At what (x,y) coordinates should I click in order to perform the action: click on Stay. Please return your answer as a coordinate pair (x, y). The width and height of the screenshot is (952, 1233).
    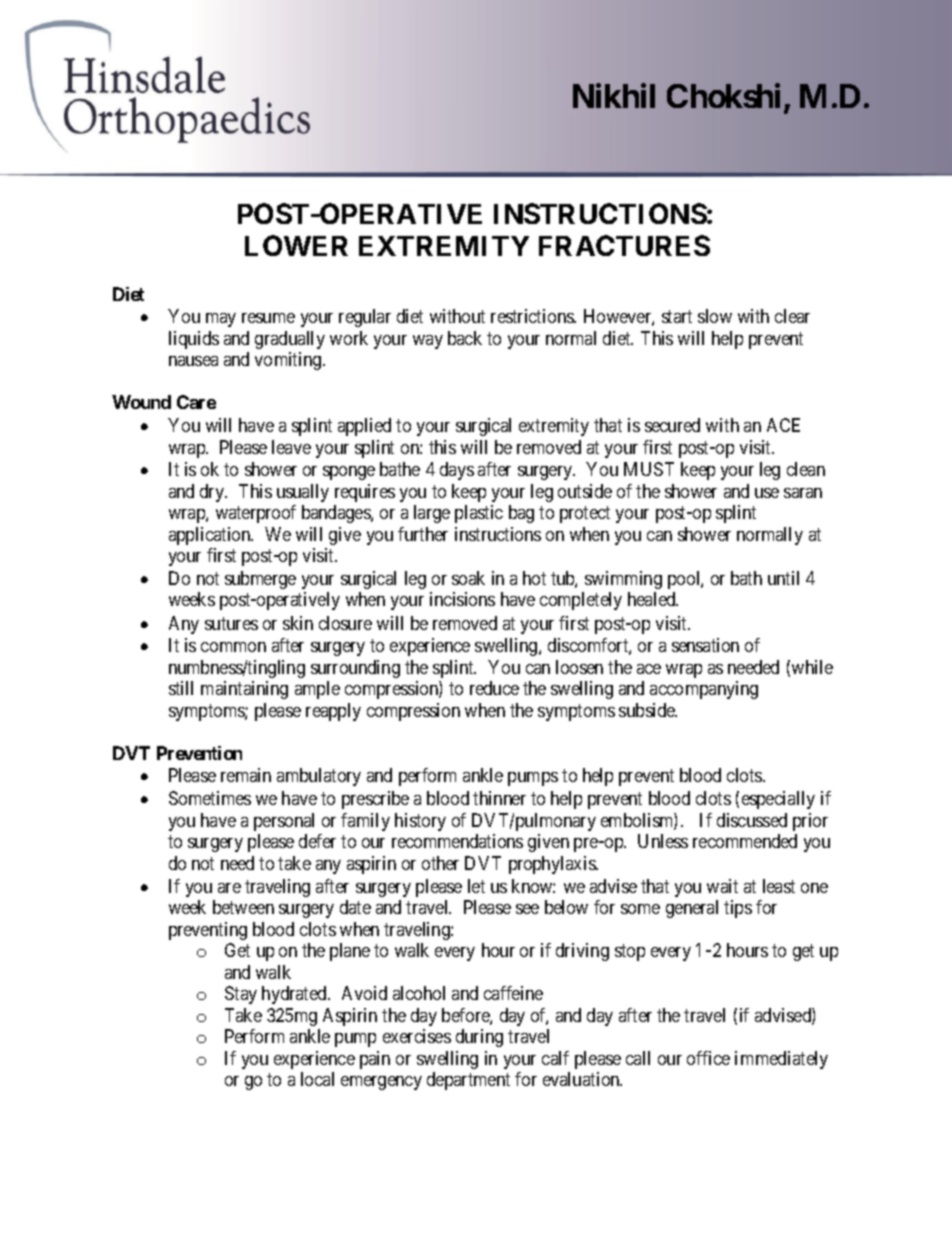
    Looking at the image, I should click on (241, 995).
